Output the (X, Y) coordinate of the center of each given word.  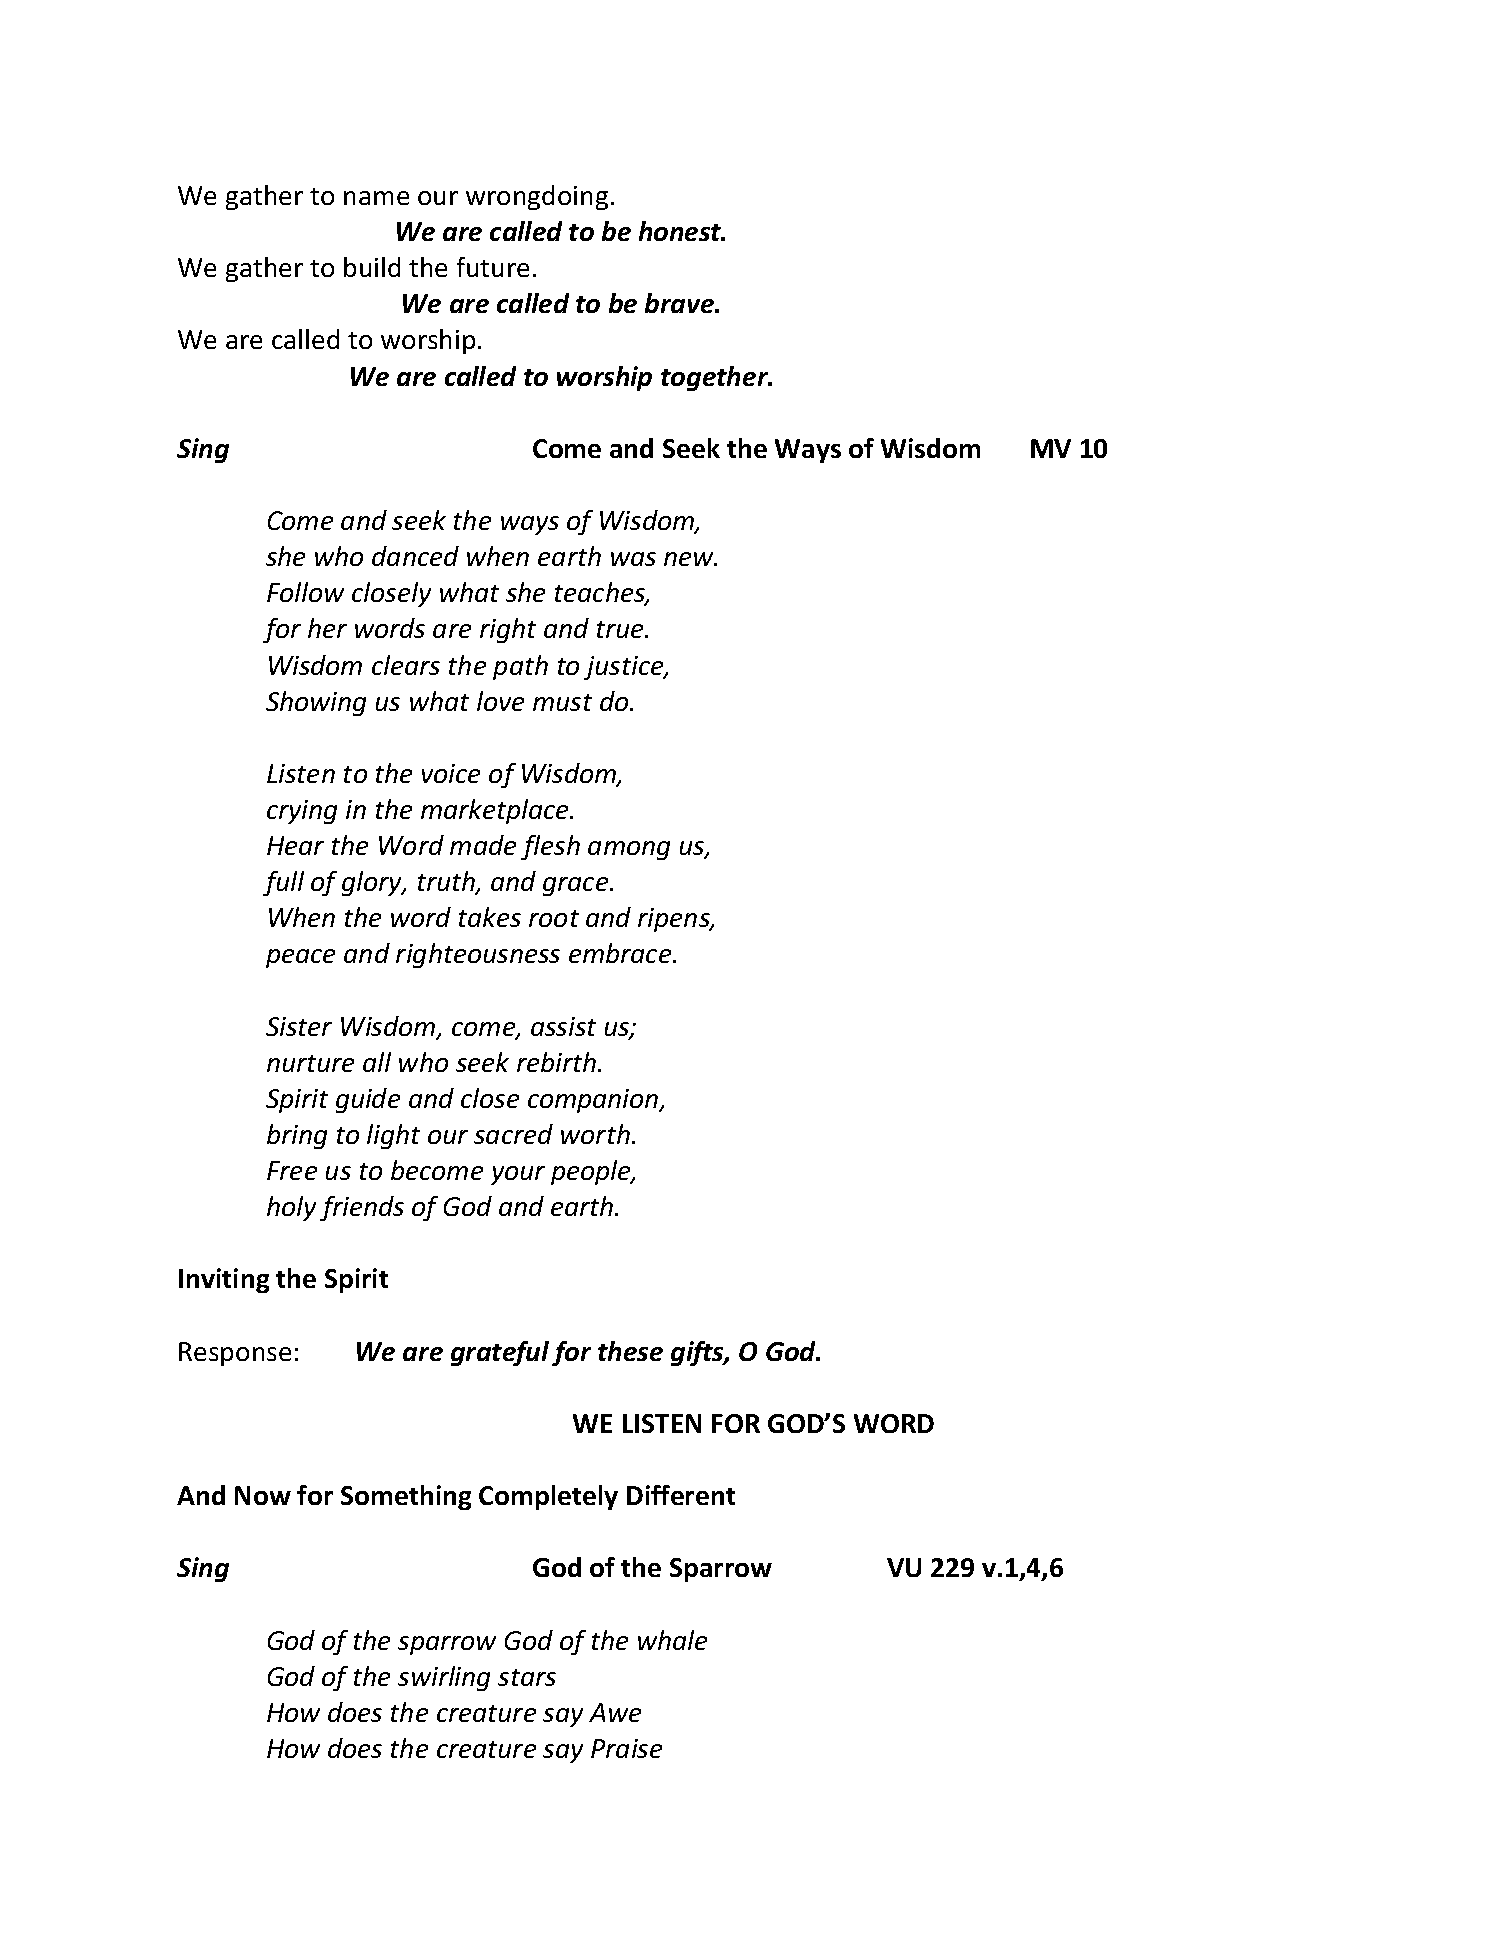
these (630, 1351)
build (372, 267)
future (493, 267)
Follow (305, 592)
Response (235, 1354)
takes (490, 917)
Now (263, 1495)
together (716, 378)
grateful (500, 1353)
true (621, 629)
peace (300, 958)
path (520, 667)
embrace (621, 953)
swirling (444, 1678)
